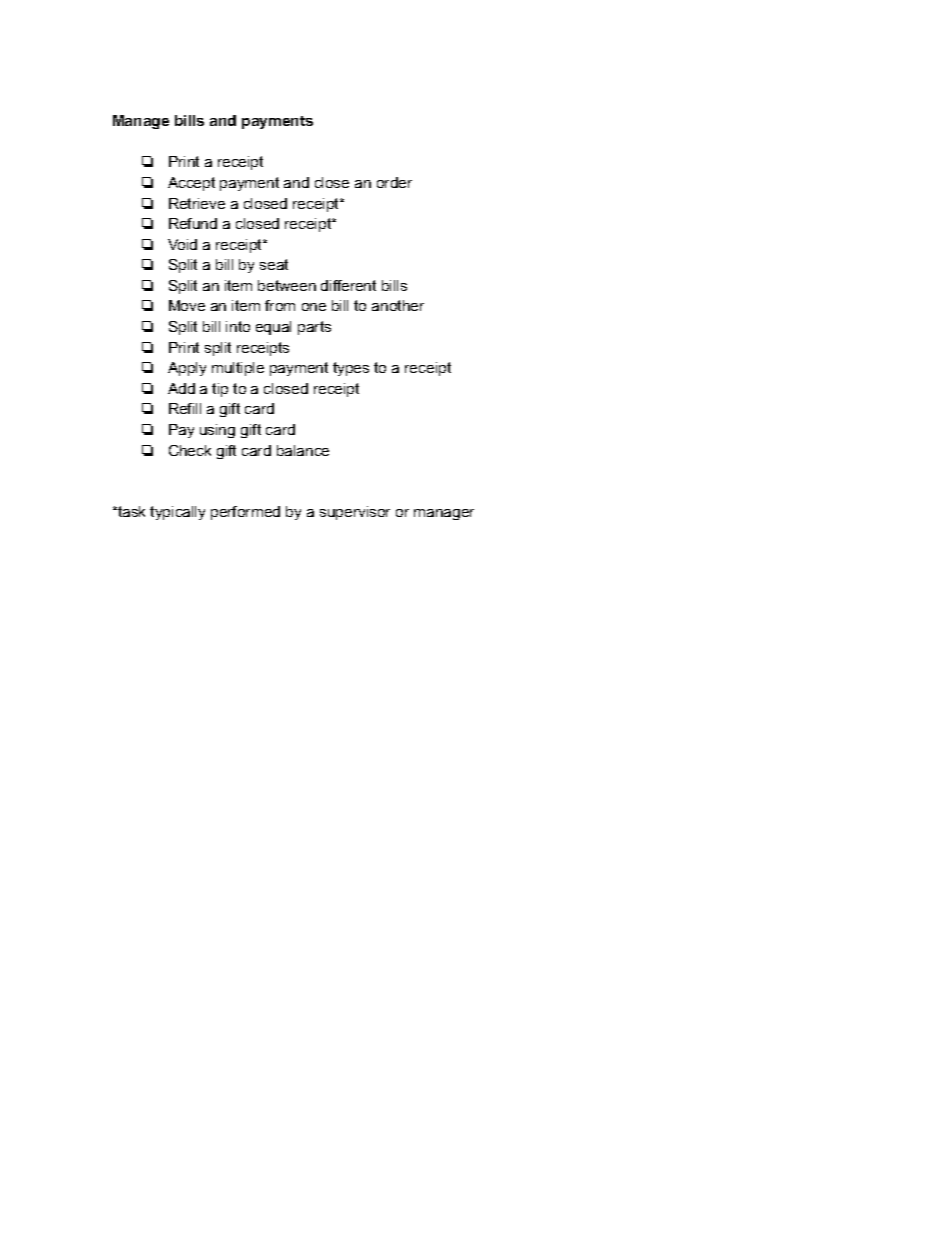 The image size is (952, 1233). I want to click on Move, so click(187, 305).
